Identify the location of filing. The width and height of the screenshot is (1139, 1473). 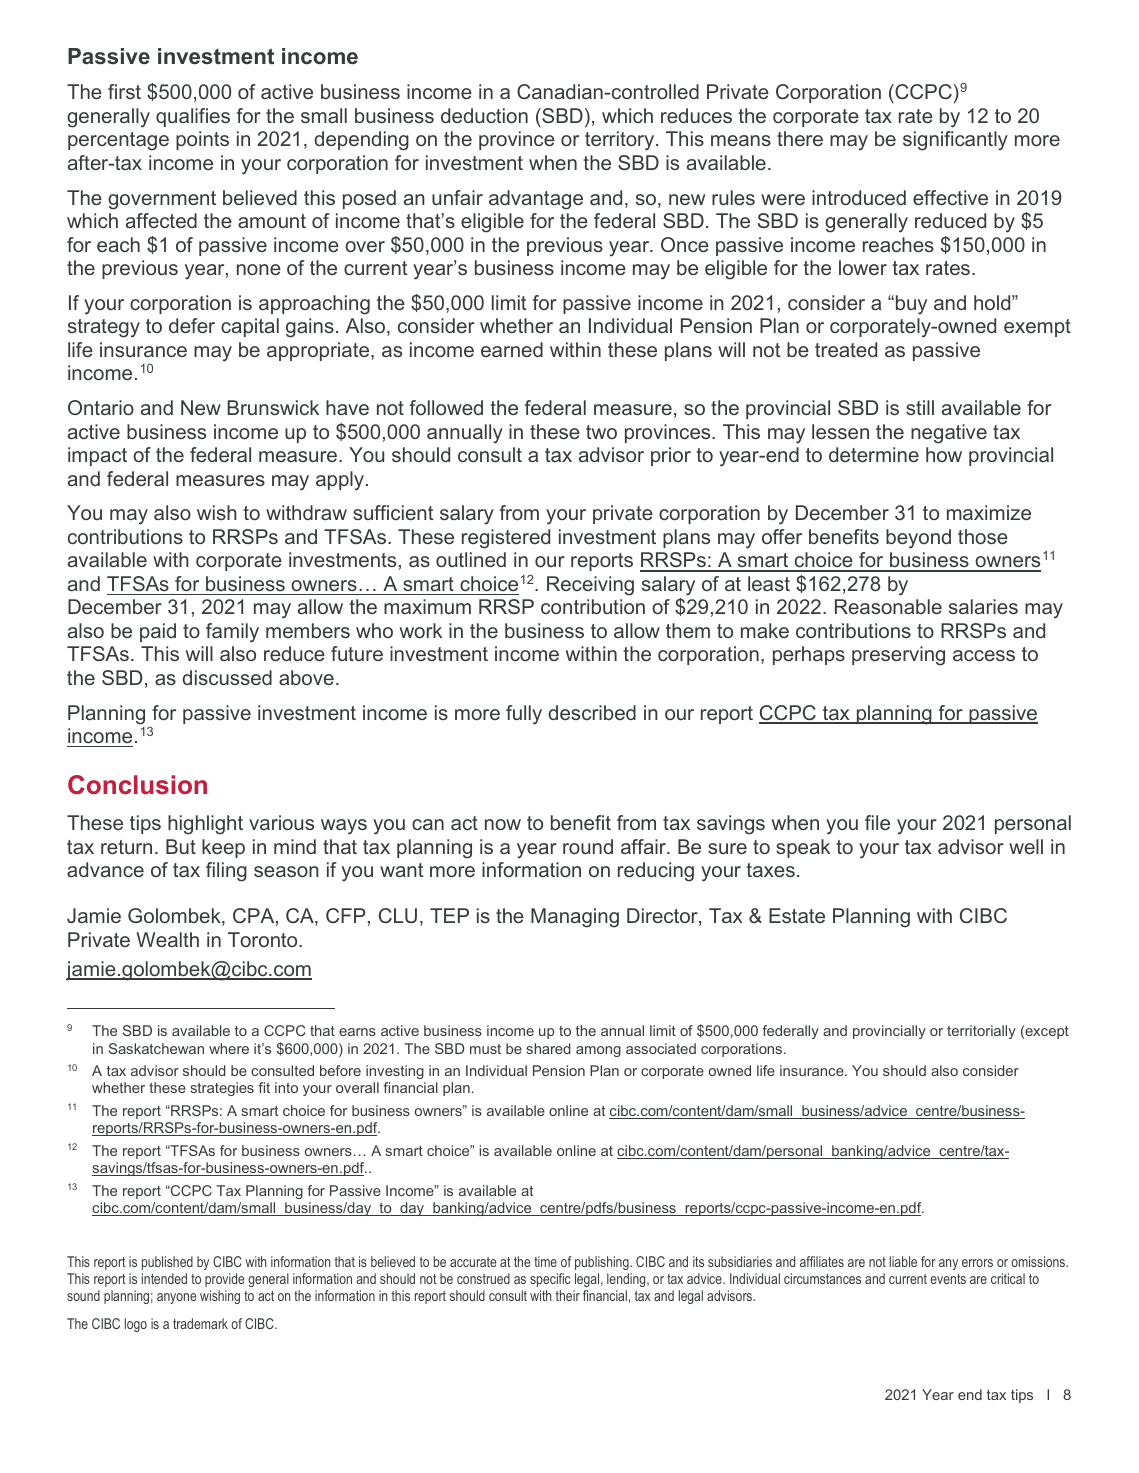
(226, 872).
